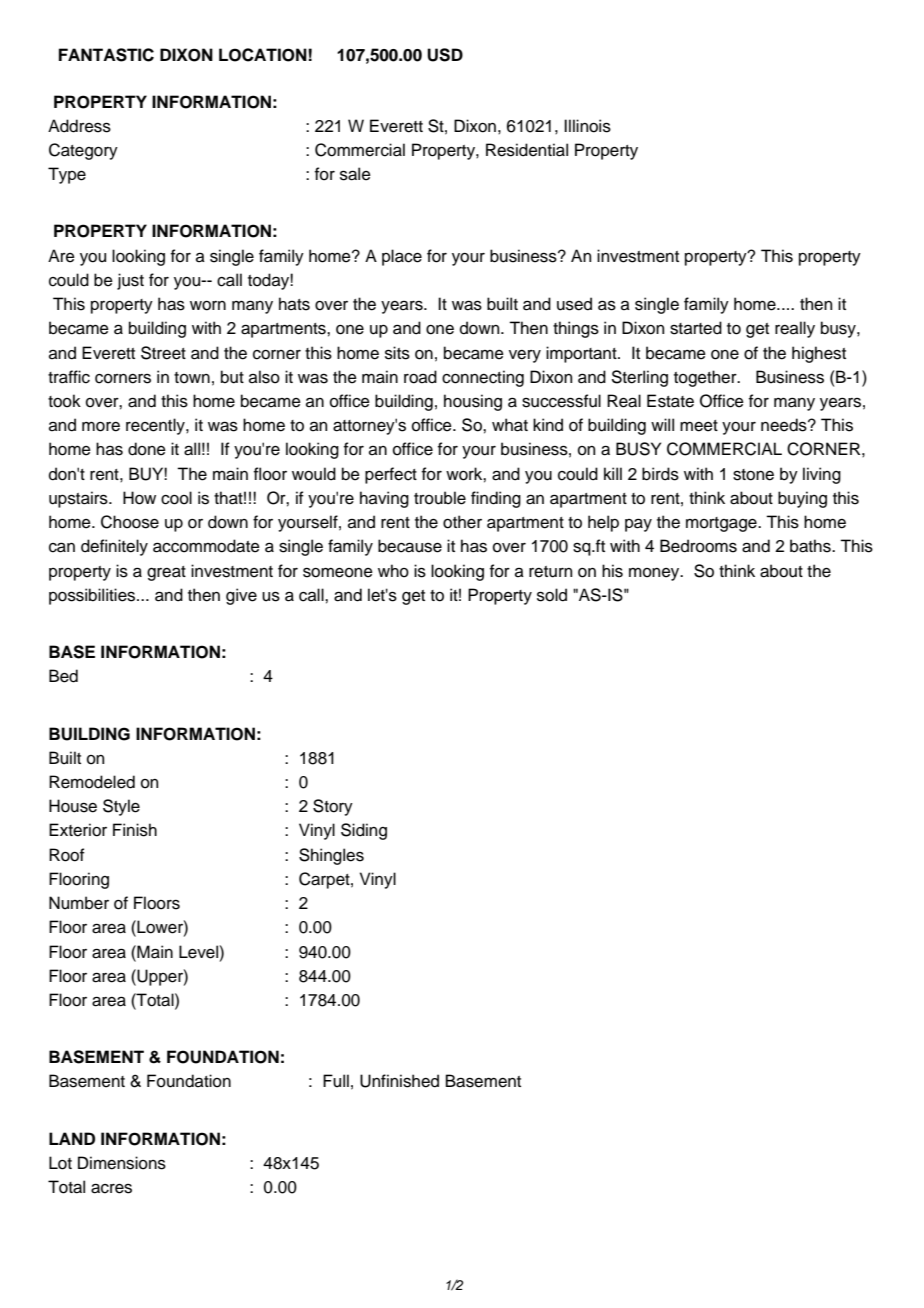  Describe the element at coordinates (336, 1081) in the screenshot. I see `Full` at that location.
